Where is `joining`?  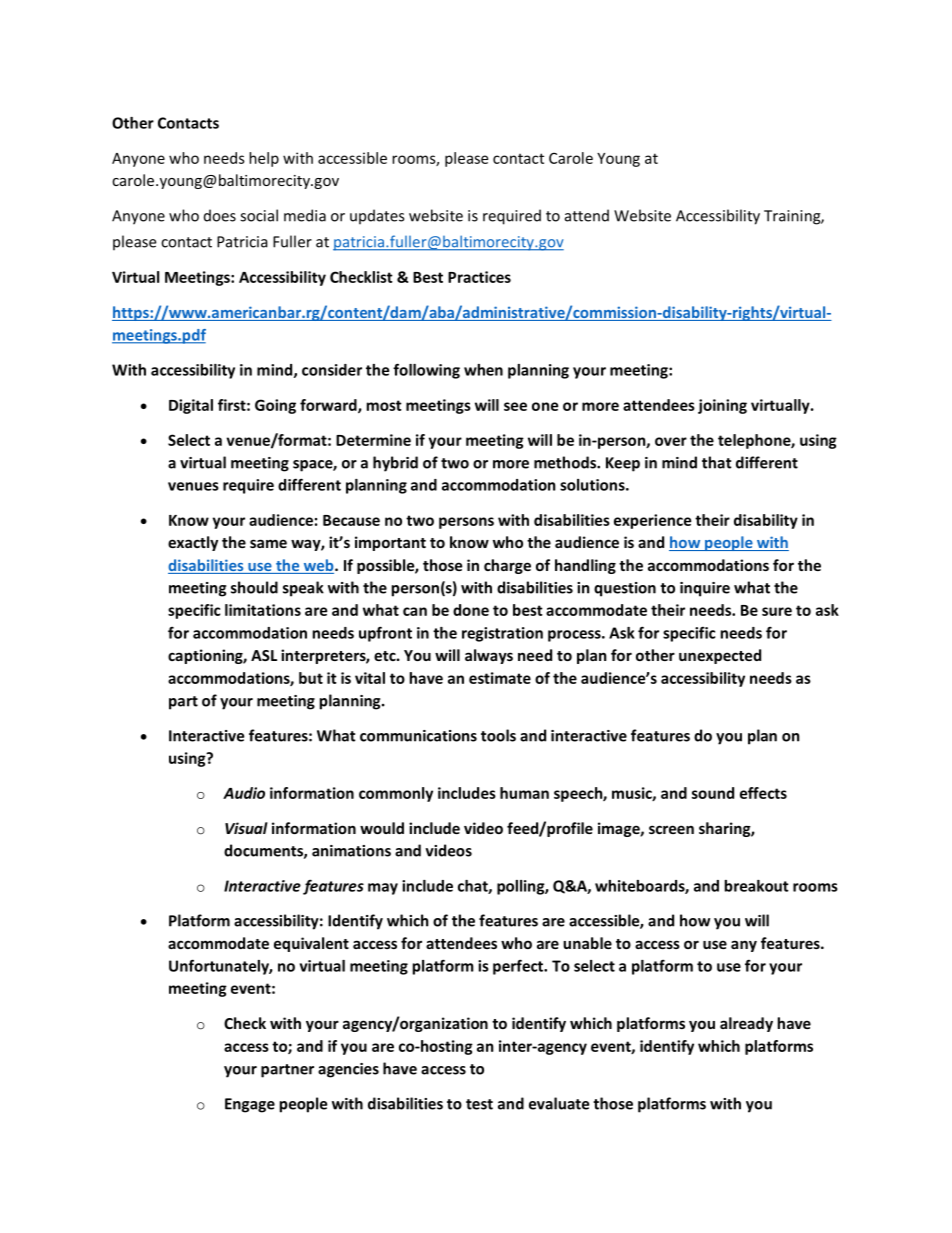
joining is located at coordinates (722, 406).
